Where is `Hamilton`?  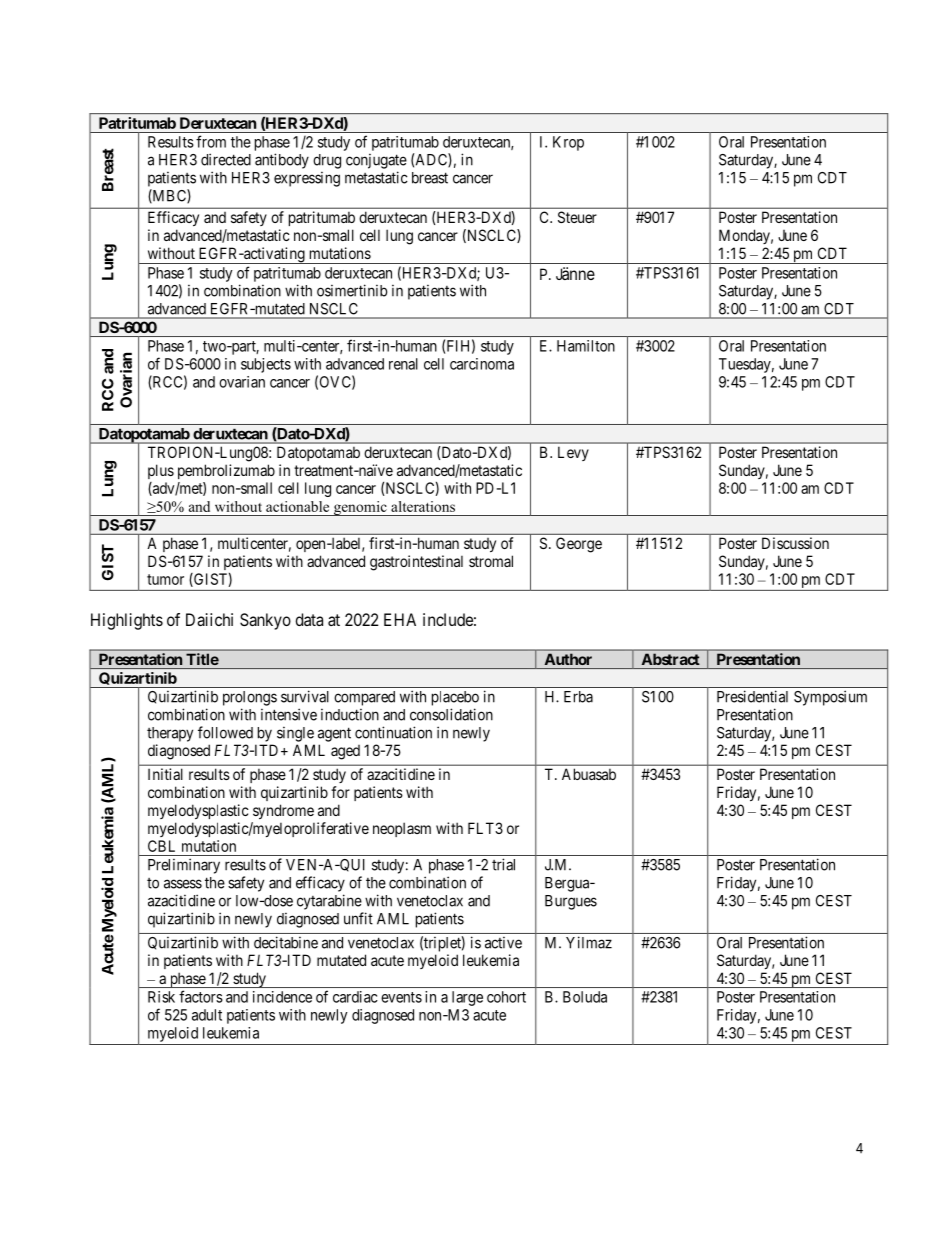
Hamilton is located at coordinates (586, 346).
